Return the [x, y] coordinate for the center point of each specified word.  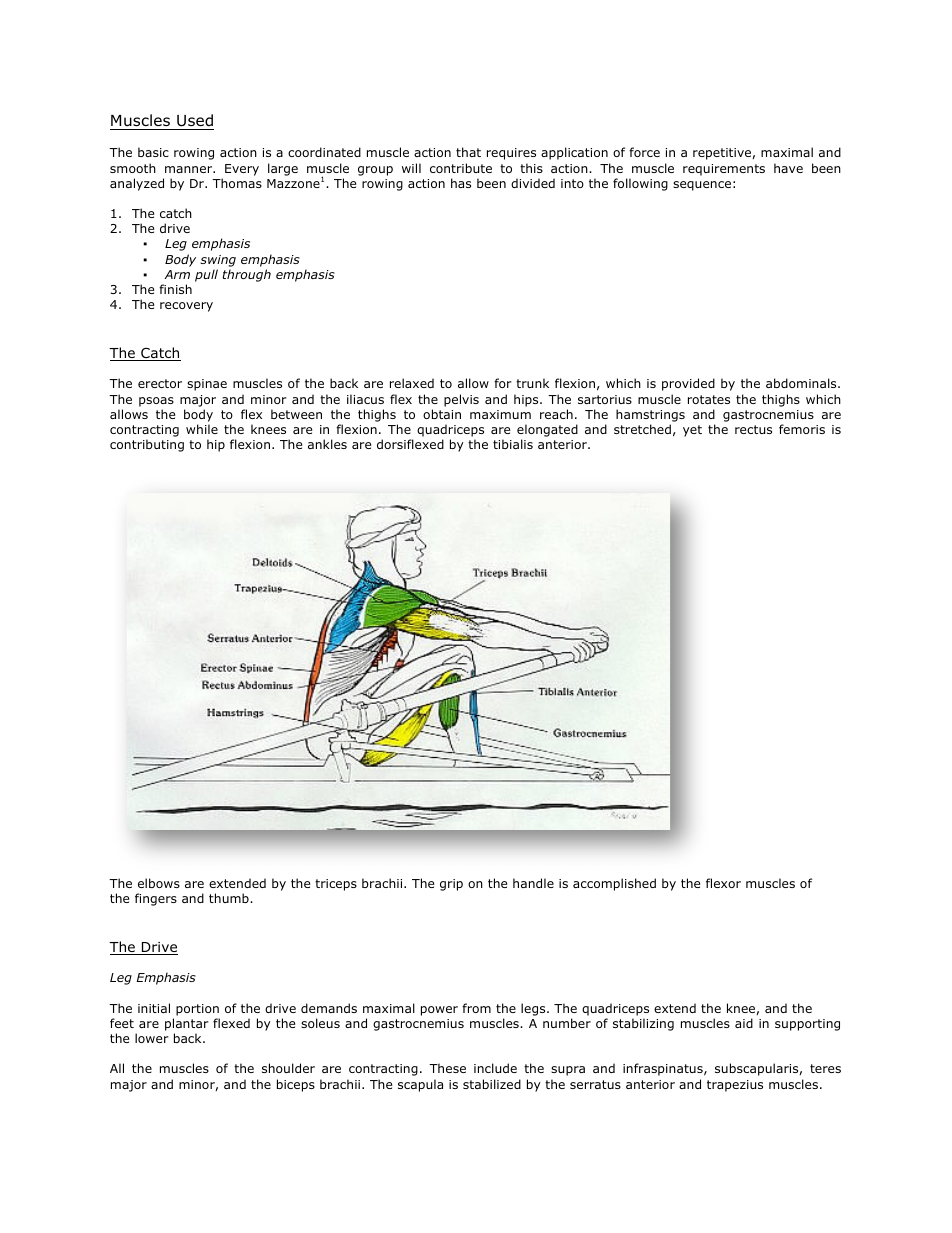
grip [451, 885]
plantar [187, 1024]
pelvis [461, 400]
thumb [230, 898]
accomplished [614, 884]
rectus [753, 429]
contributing [147, 445]
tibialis [513, 444]
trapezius [735, 1086]
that [468, 152]
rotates [709, 399]
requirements [724, 170]
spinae [207, 385]
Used [194, 122]
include [495, 1068]
